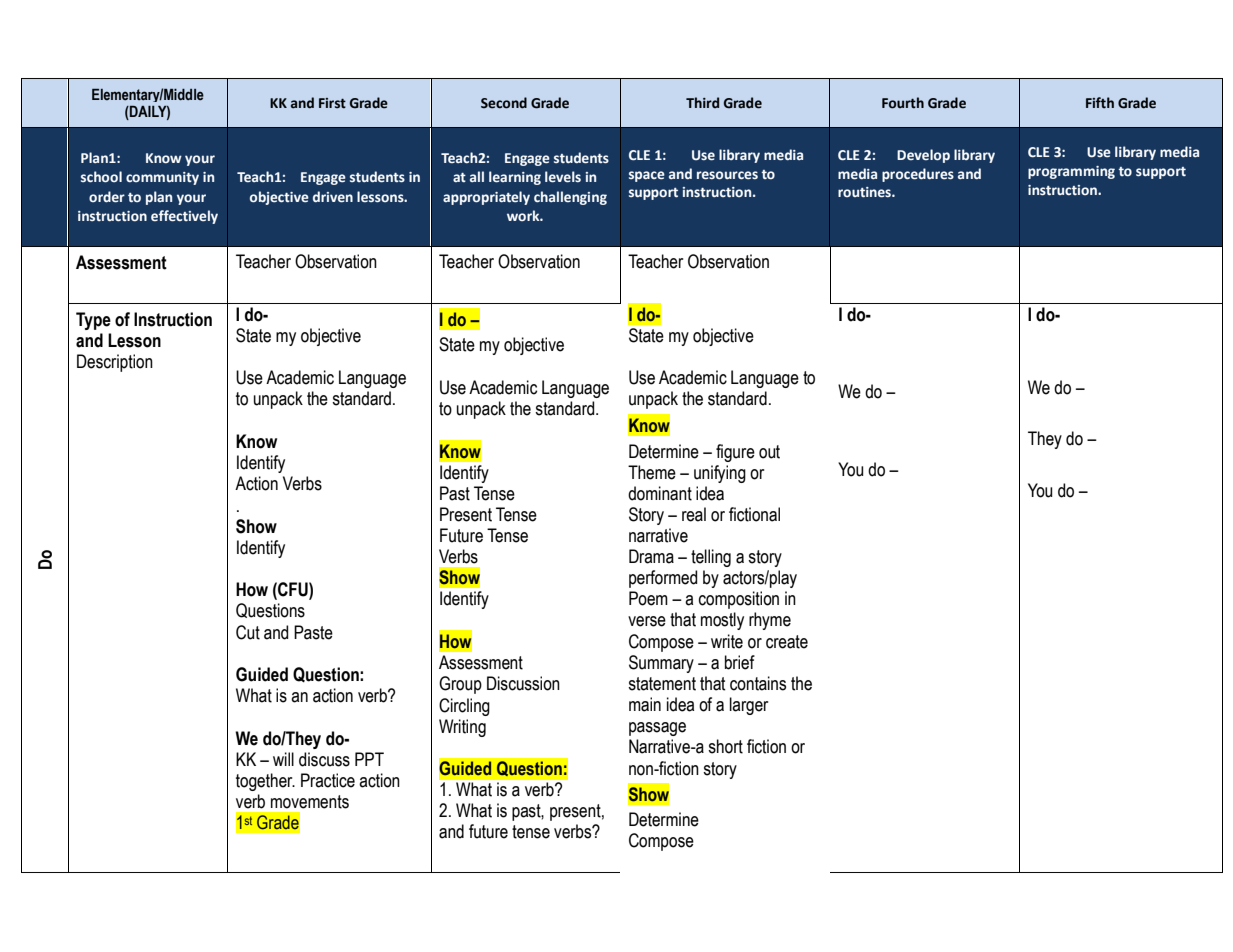 This screenshot has height=952, width=1233. Describe the element at coordinates (332, 103) in the screenshot. I see `First` at that location.
